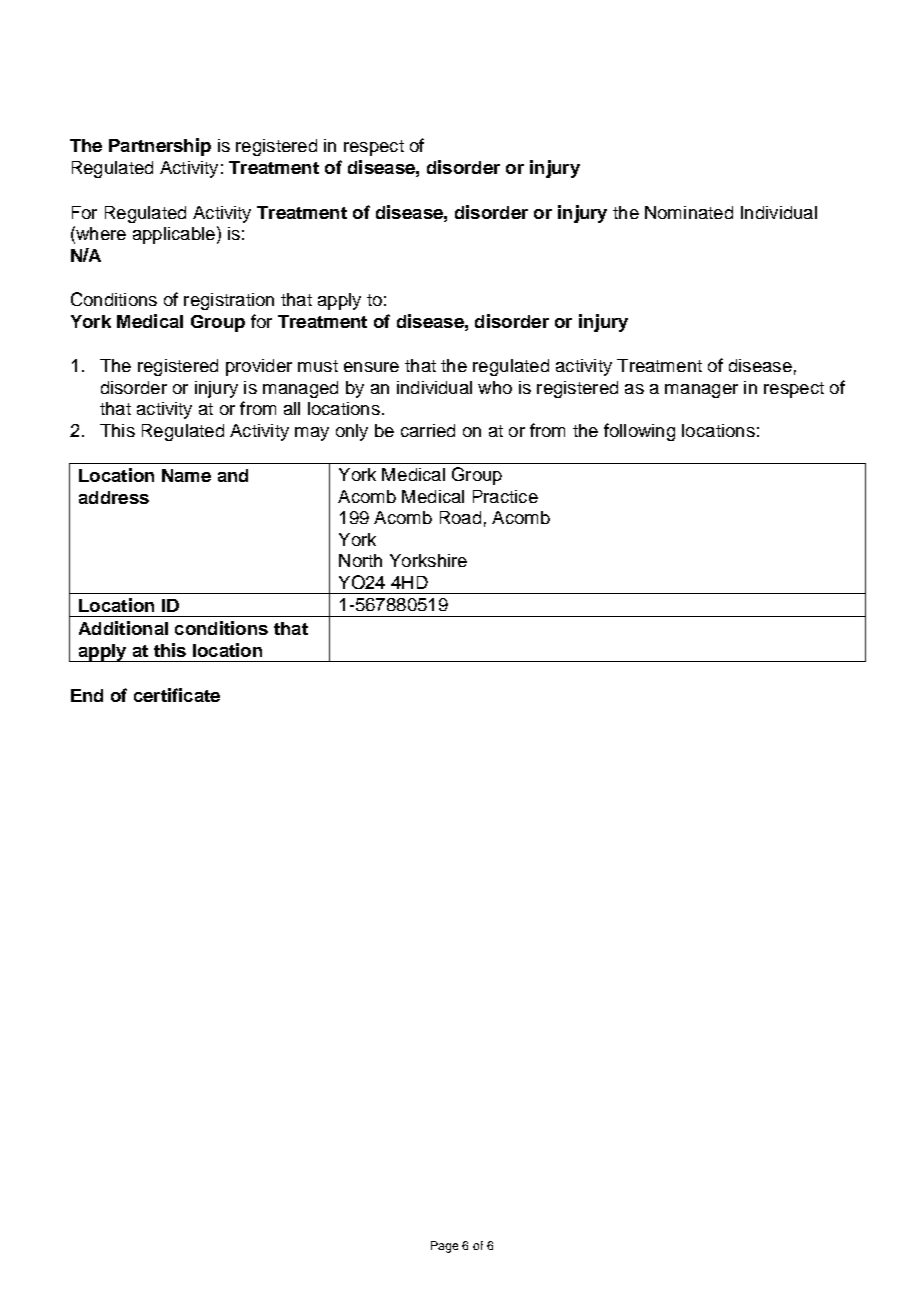 The height and width of the page is (1308, 924). What do you see at coordinates (160, 147) in the page?
I see `Partnership` at bounding box center [160, 147].
